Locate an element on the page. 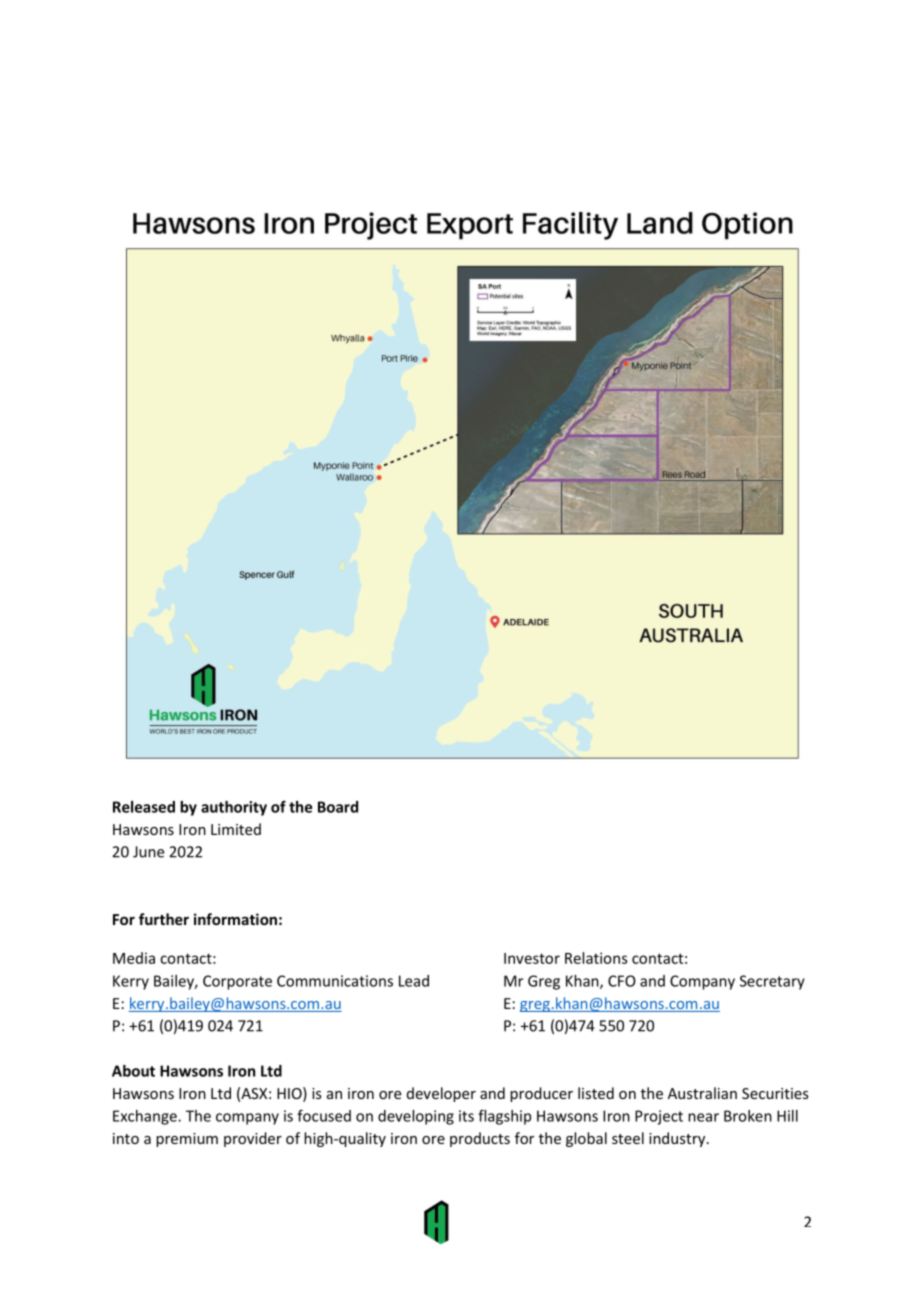 The height and width of the image is (1308, 924). Corporate is located at coordinates (237, 982).
